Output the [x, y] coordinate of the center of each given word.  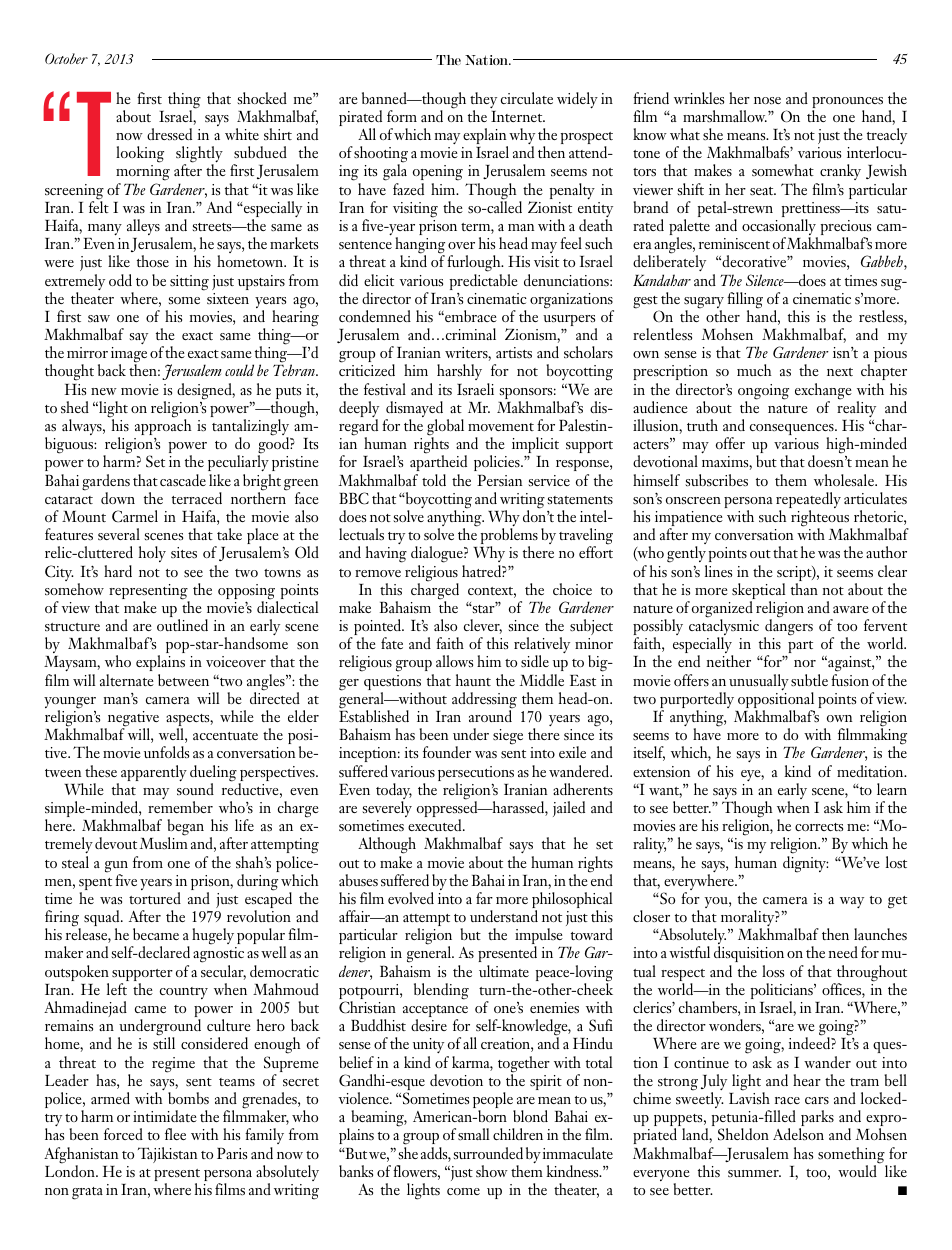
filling [745, 301]
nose [767, 100]
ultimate [504, 971]
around [490, 715]
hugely [214, 938]
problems [509, 536]
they [483, 101]
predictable [484, 282]
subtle [809, 680]
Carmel [135, 516]
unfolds [166, 752]
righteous [821, 519]
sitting [189, 283]
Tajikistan [167, 1155]
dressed [169, 134]
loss [773, 971]
